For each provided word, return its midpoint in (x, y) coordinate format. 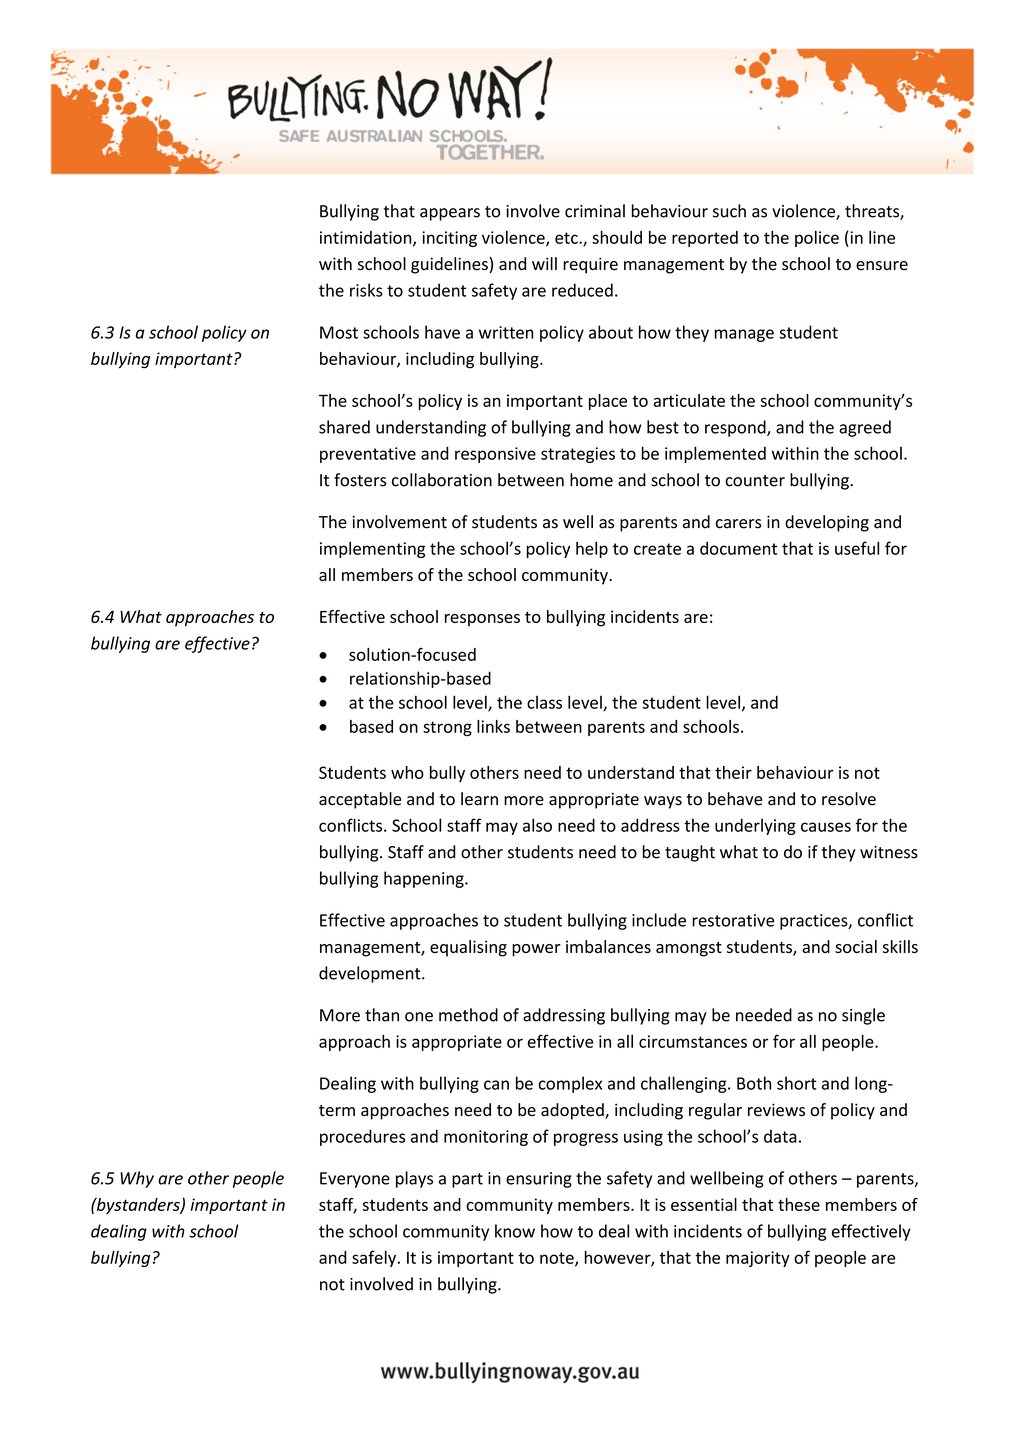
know (515, 1231)
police (817, 239)
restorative (733, 920)
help (592, 549)
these (799, 1204)
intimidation (367, 238)
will (544, 263)
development (371, 974)
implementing (372, 549)
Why (137, 1179)
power (536, 950)
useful (857, 548)
